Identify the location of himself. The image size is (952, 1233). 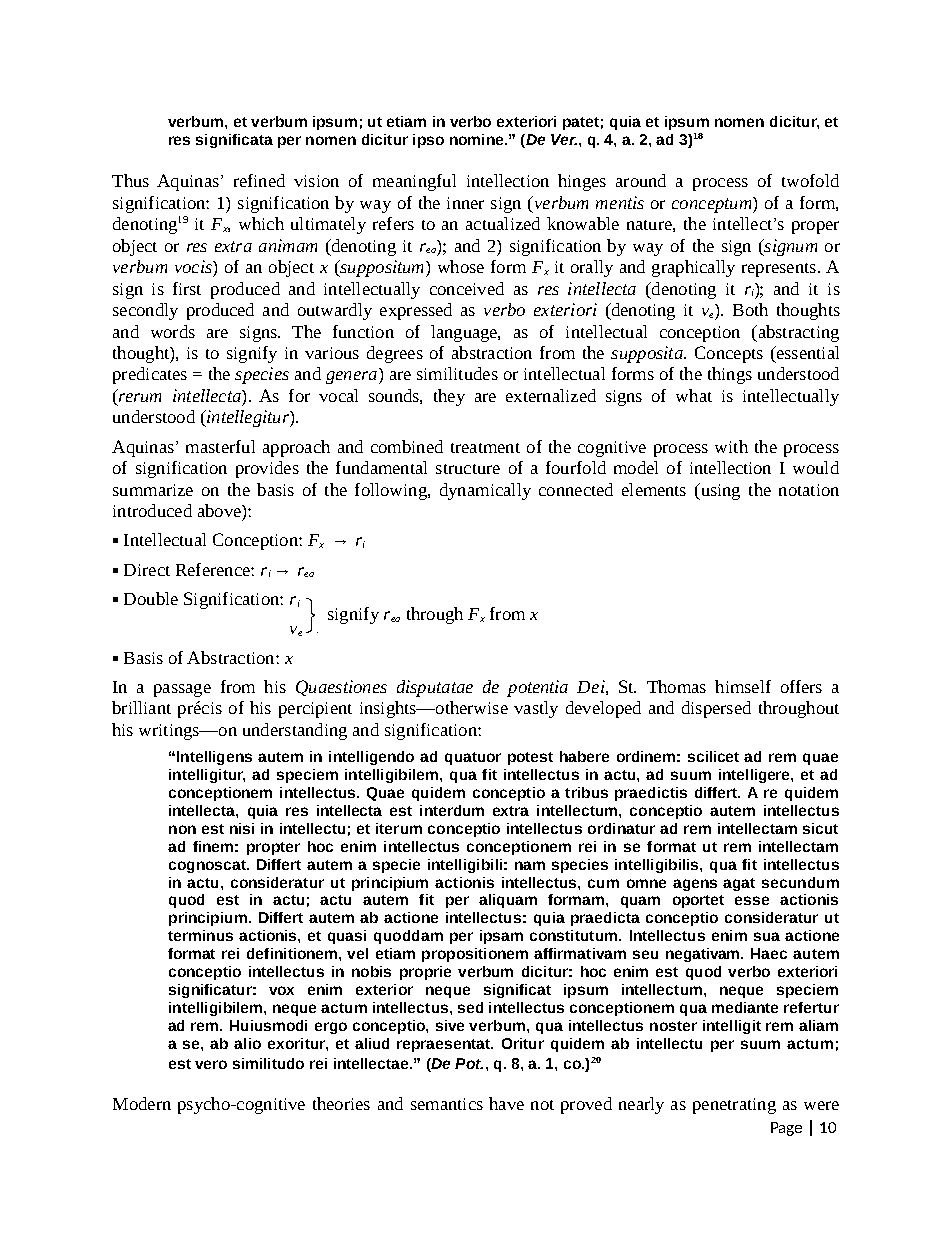
(743, 686).
